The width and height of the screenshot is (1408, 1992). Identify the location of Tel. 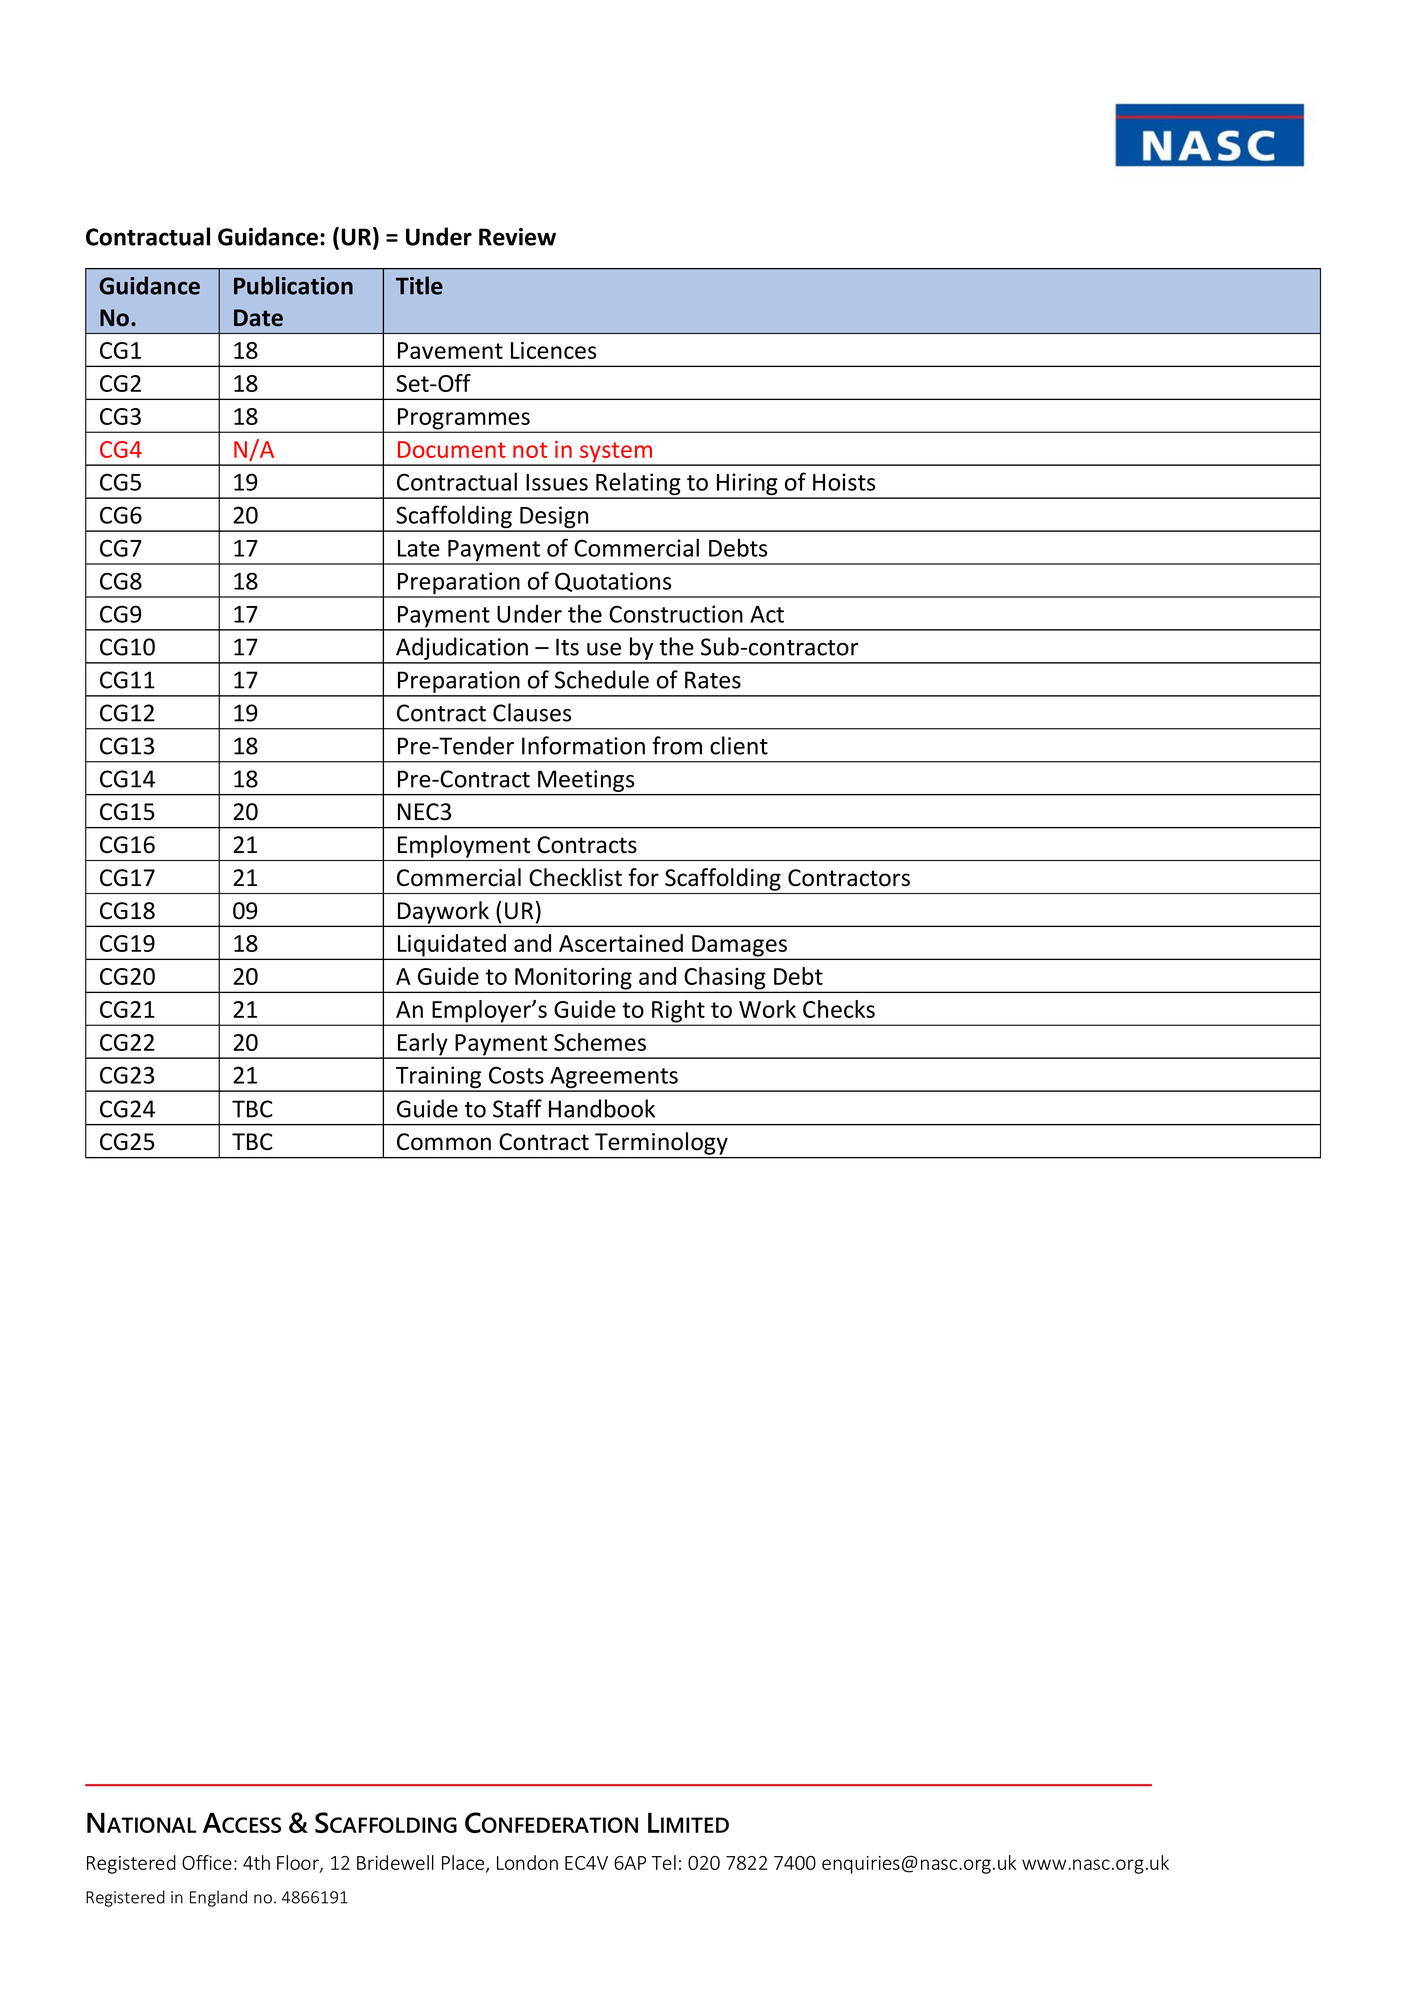
(663, 1862).
